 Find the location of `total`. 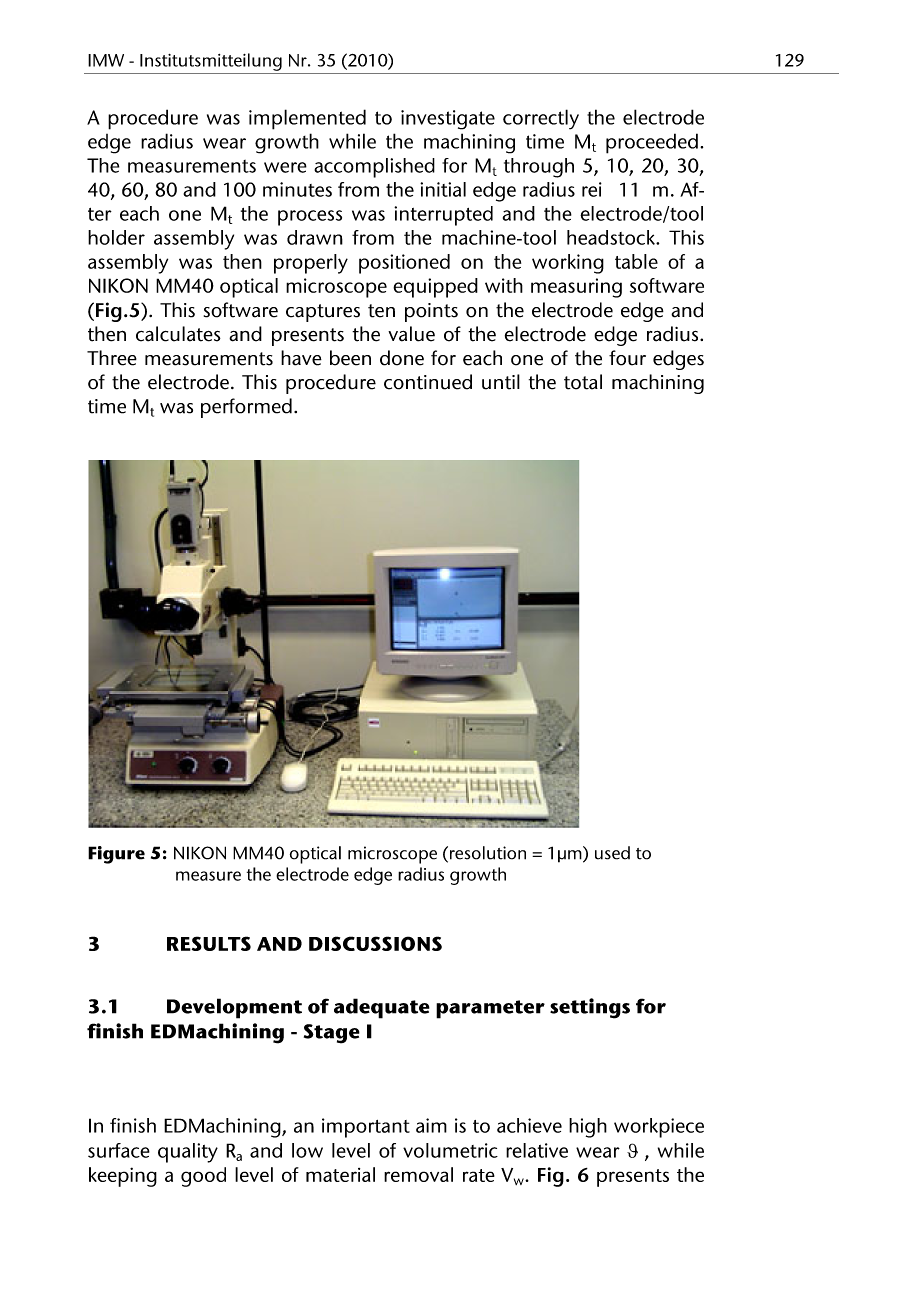

total is located at coordinates (583, 382).
